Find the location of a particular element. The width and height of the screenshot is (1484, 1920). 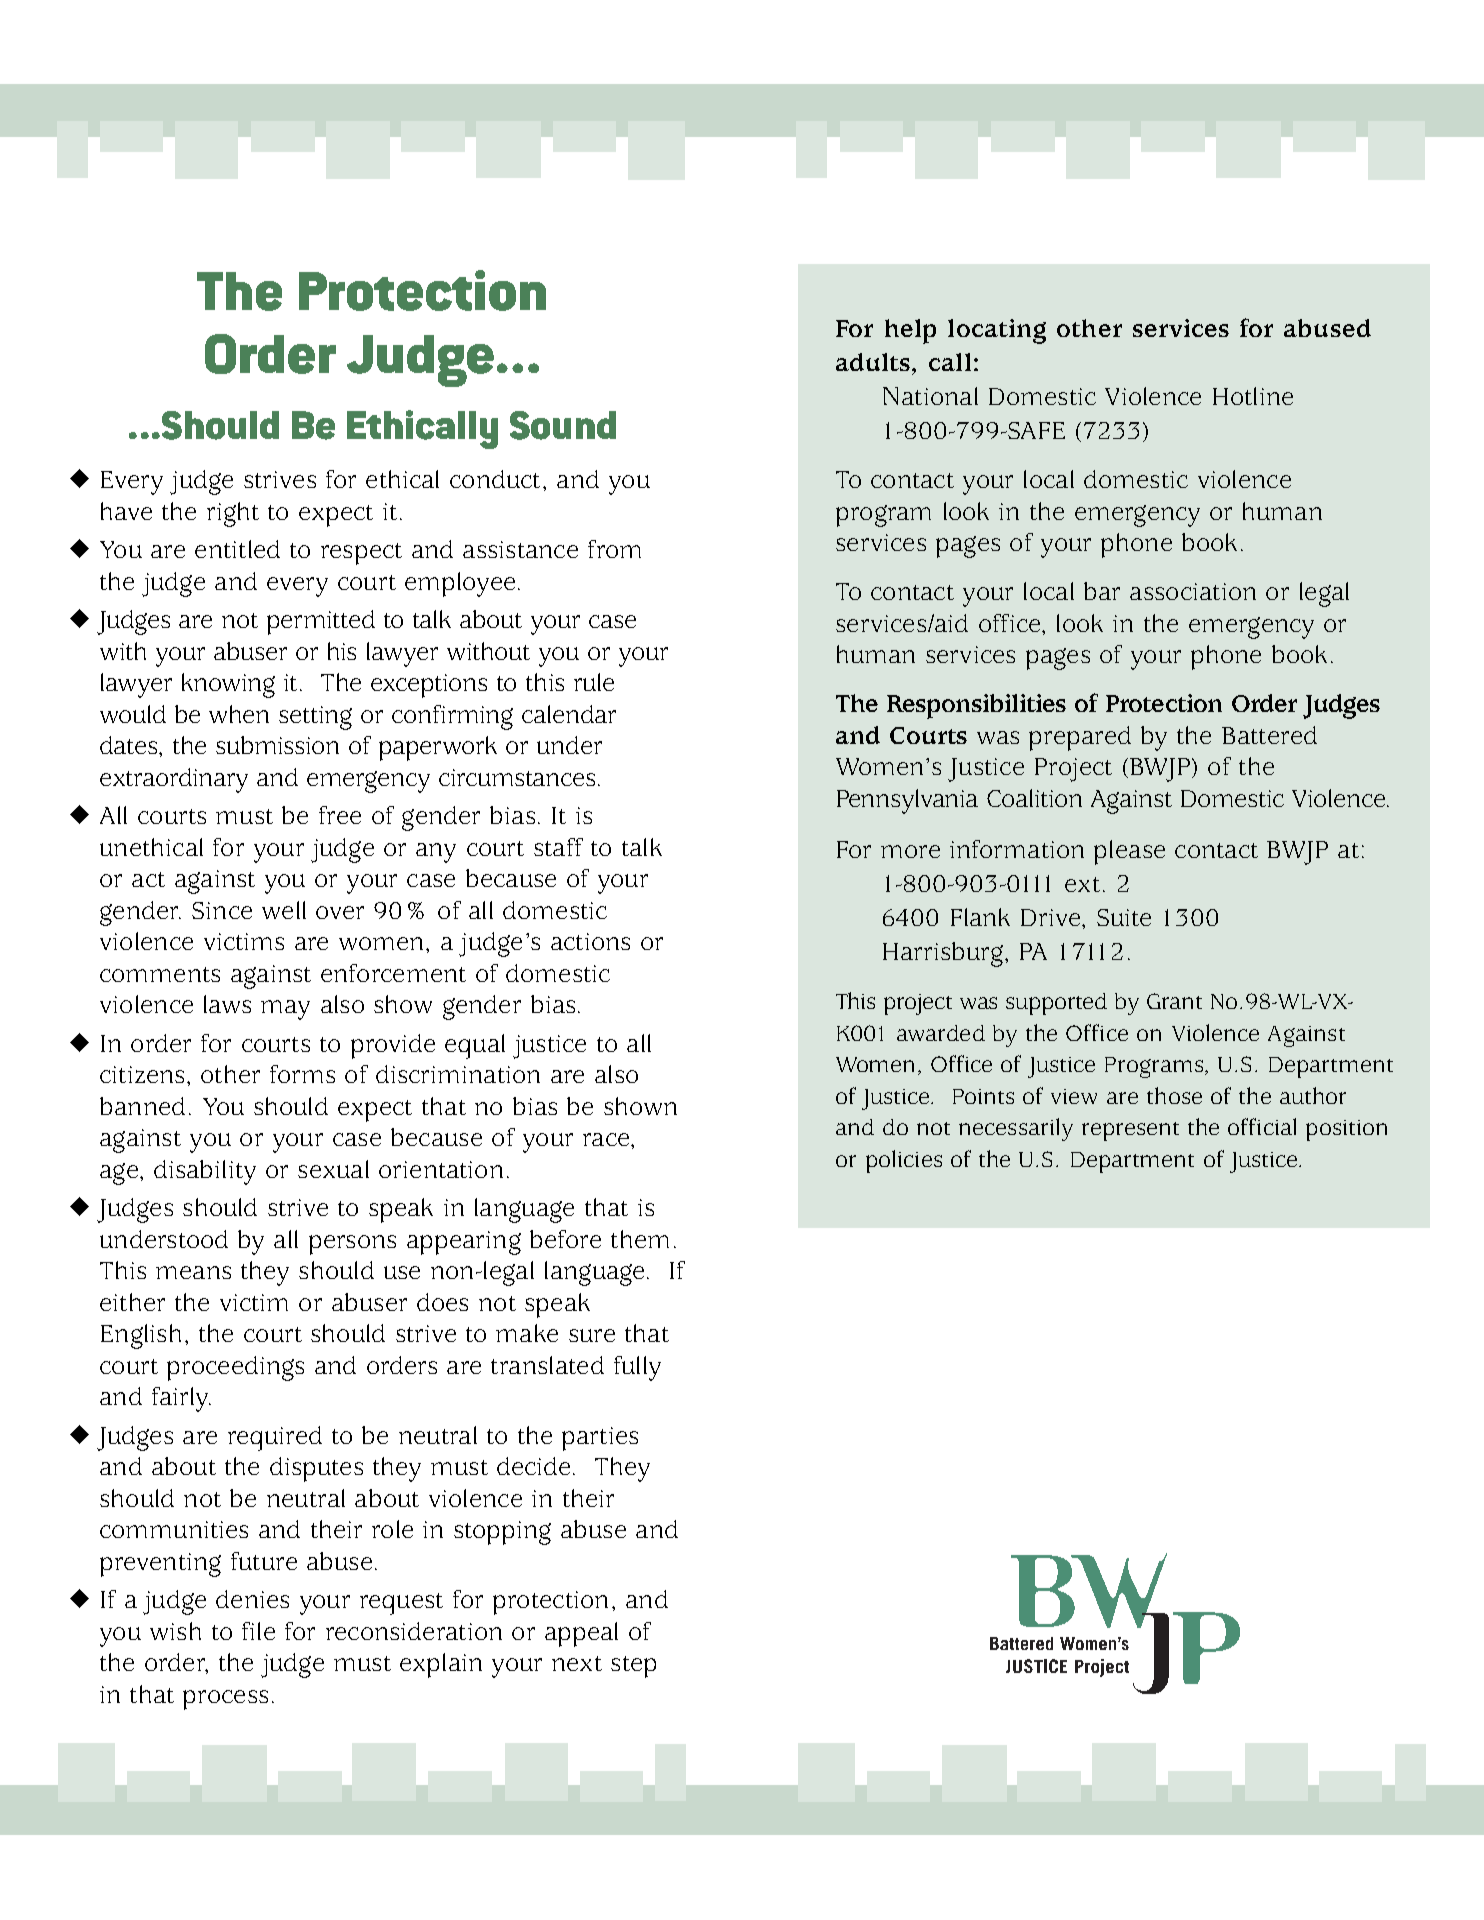

actions is located at coordinates (590, 941).
